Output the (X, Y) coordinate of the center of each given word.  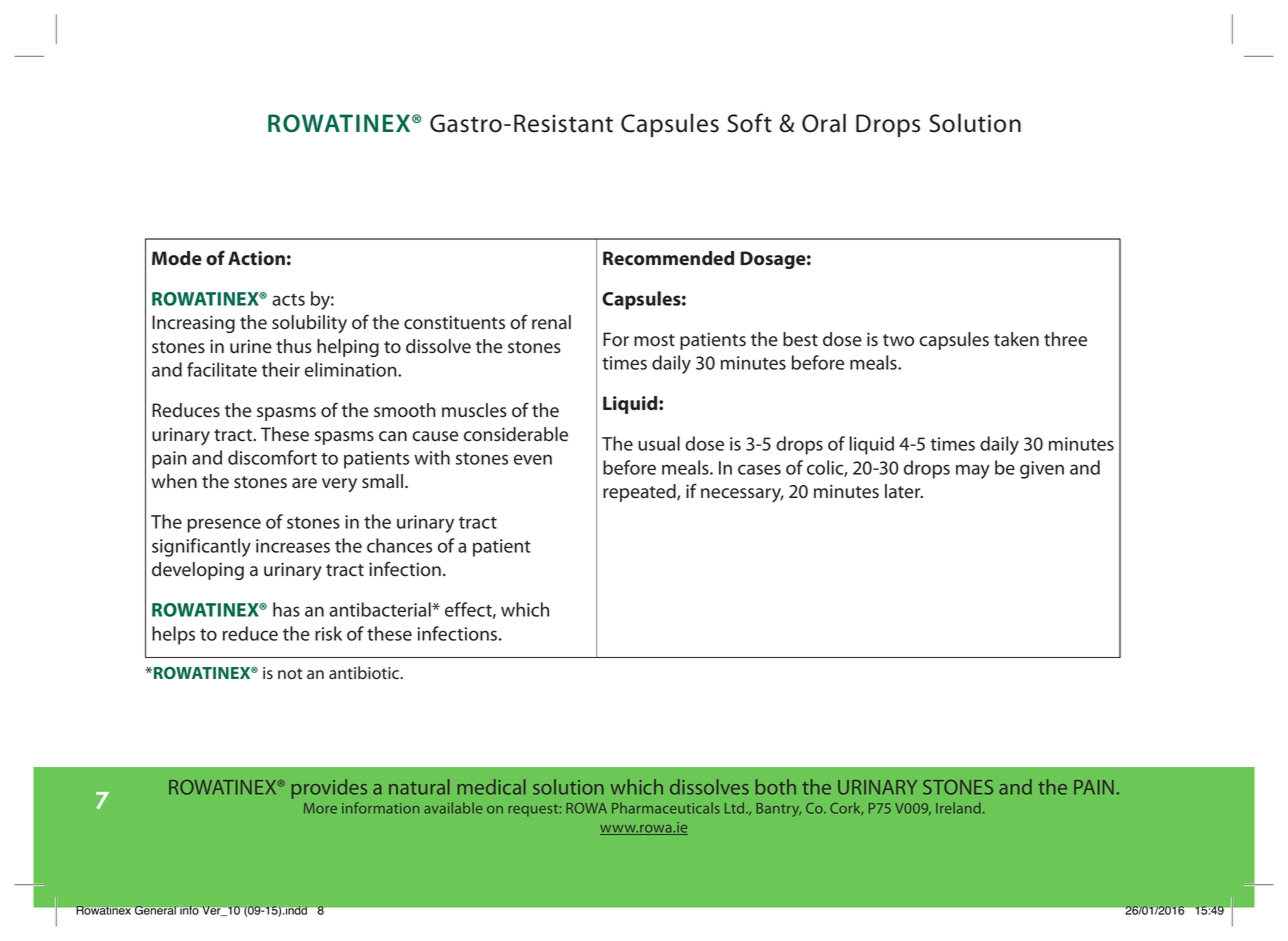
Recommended (668, 258)
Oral (824, 123)
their (281, 369)
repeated (640, 493)
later (904, 491)
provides (329, 789)
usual (659, 443)
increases (293, 546)
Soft (749, 123)
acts (288, 300)
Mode (177, 258)
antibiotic (365, 673)
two (898, 340)
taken (1016, 339)
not (290, 674)
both (775, 787)
